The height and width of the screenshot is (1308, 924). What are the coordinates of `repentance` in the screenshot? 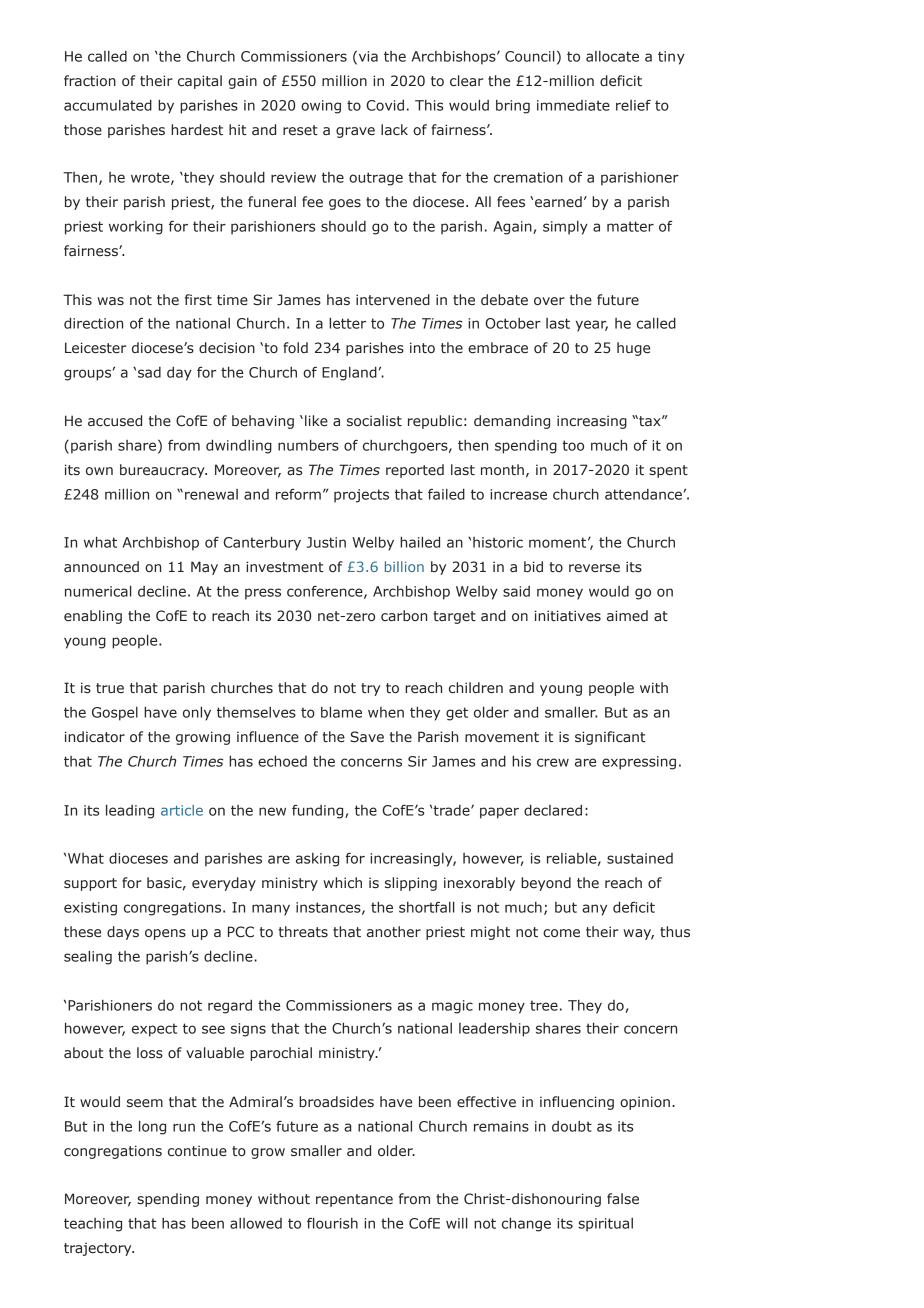 It's located at (354, 1200).
